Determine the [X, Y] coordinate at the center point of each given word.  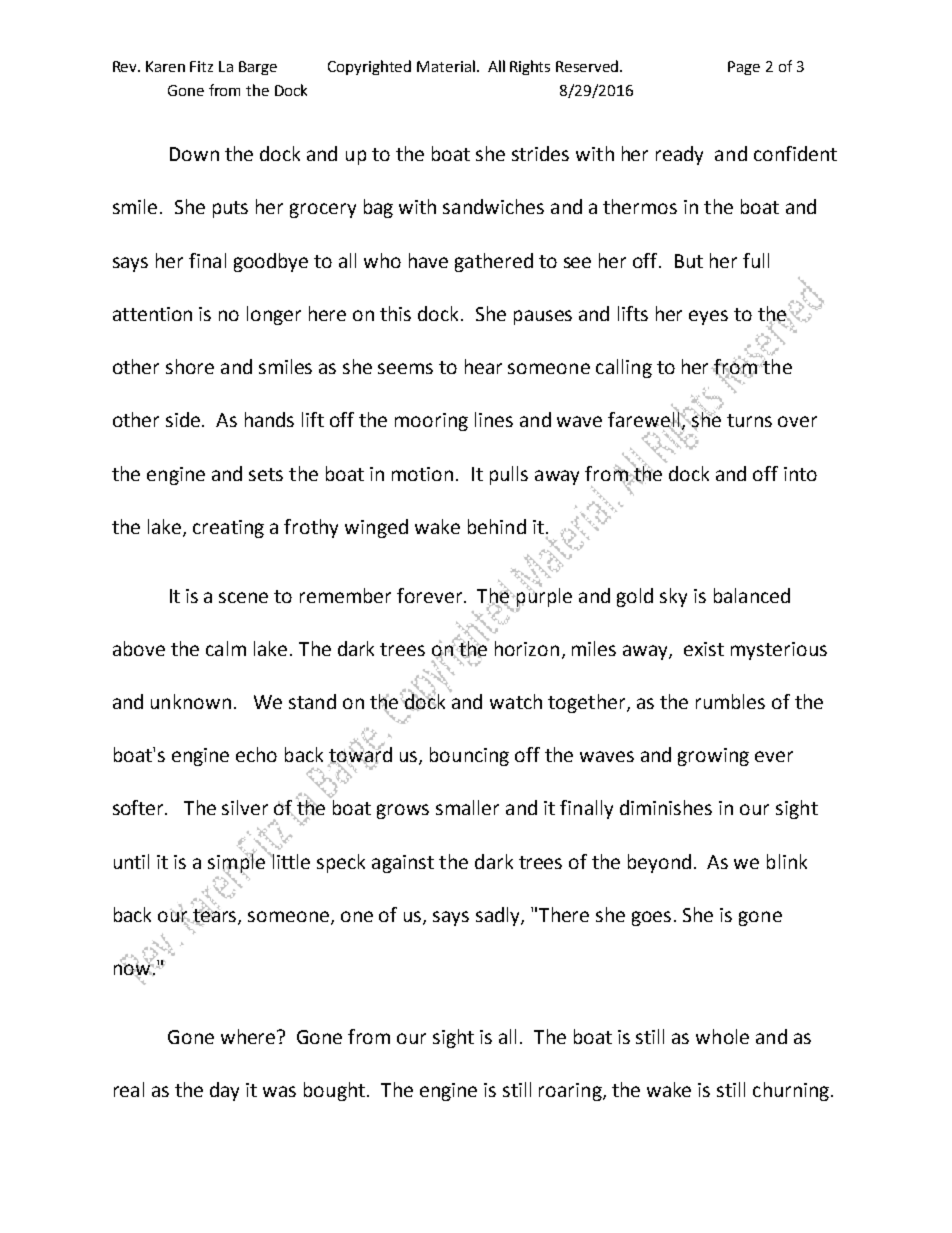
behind [497, 526]
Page [744, 68]
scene [243, 597]
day [224, 1091]
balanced [752, 595]
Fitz [201, 66]
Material [446, 66]
